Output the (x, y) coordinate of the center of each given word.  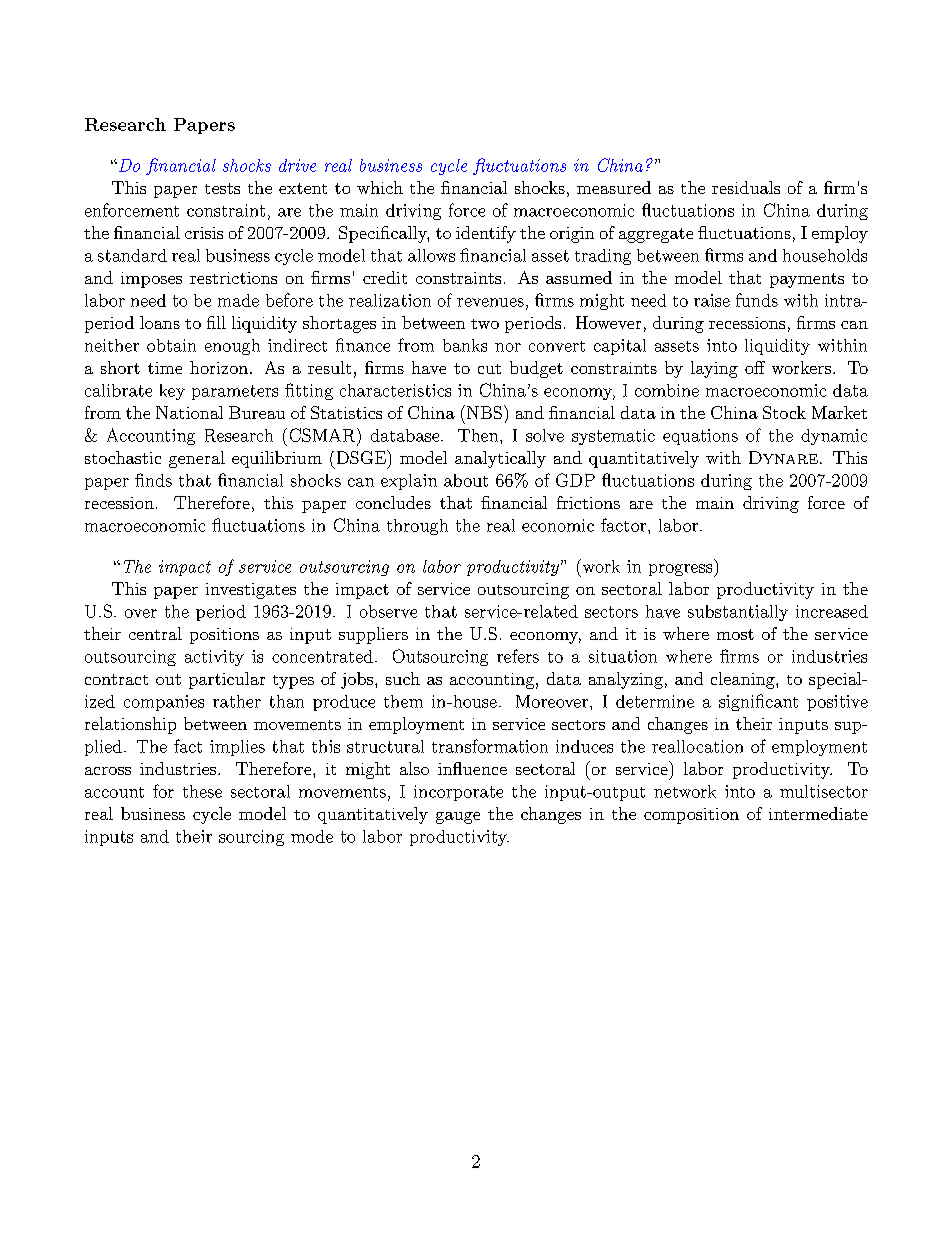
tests (222, 188)
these (202, 791)
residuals (746, 187)
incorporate (458, 793)
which (380, 187)
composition (691, 816)
